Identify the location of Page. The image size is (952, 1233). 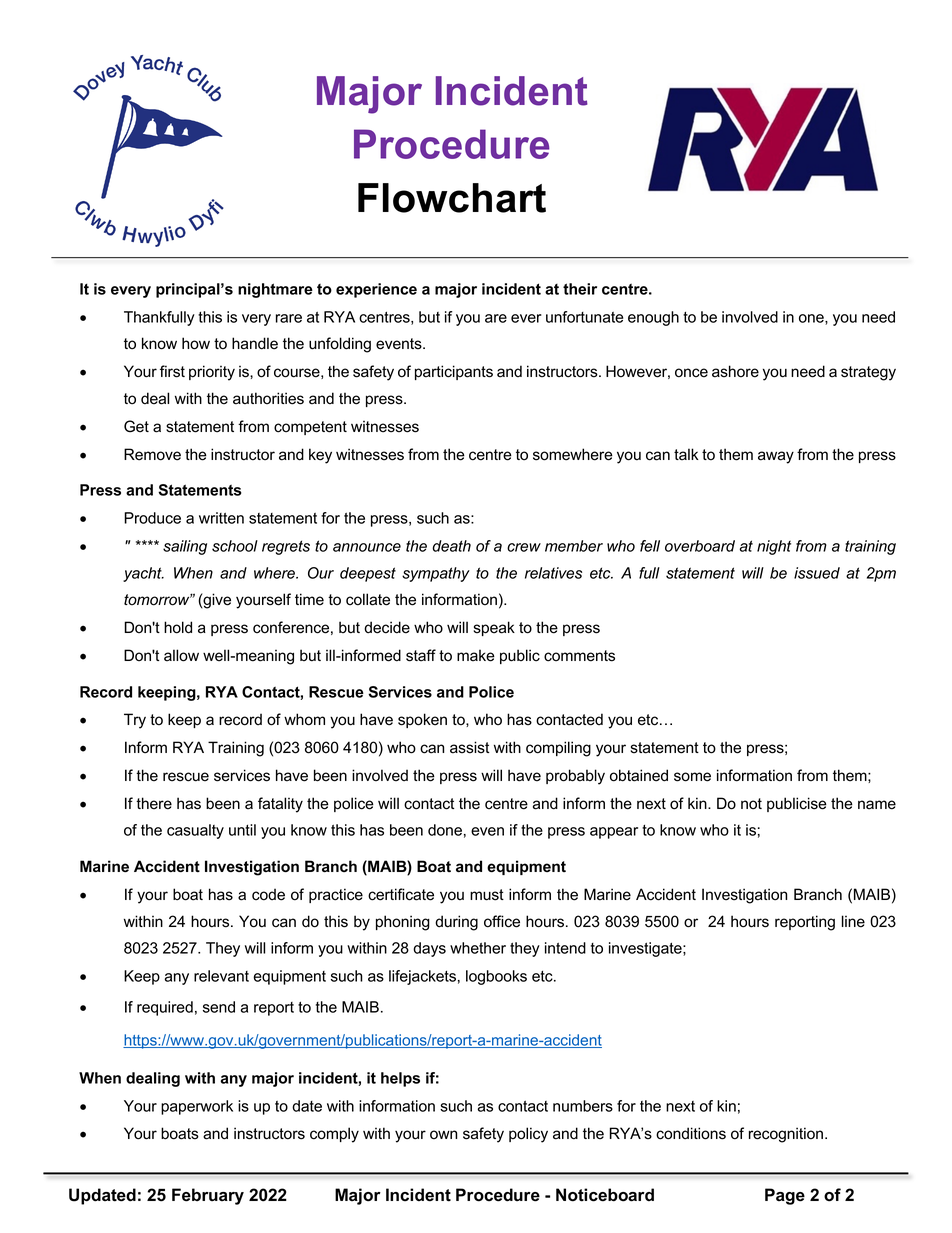
(785, 1196).
